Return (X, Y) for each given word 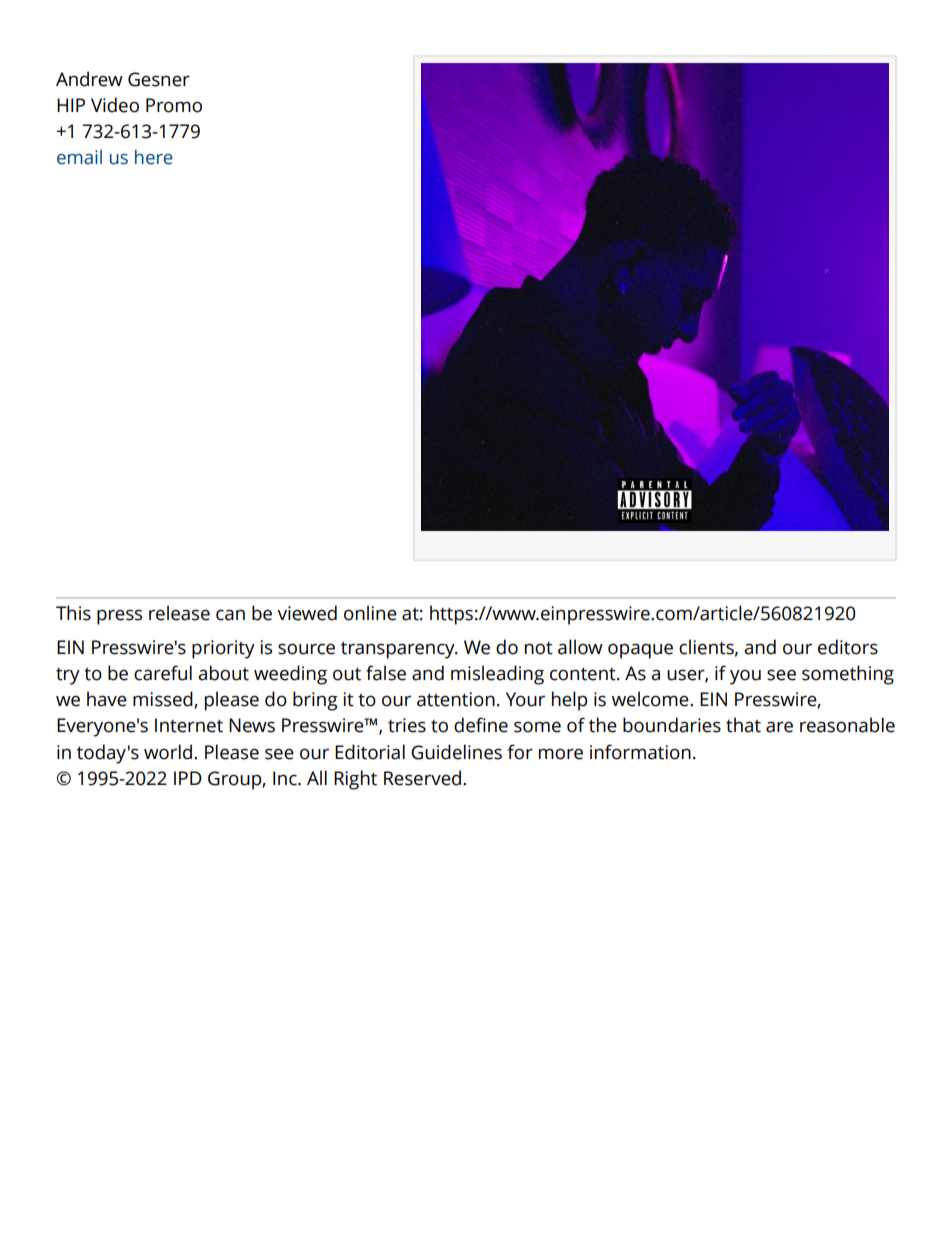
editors (848, 647)
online (370, 613)
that (743, 725)
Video (115, 105)
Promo (174, 105)
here (154, 157)
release (179, 613)
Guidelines (456, 752)
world (168, 752)
